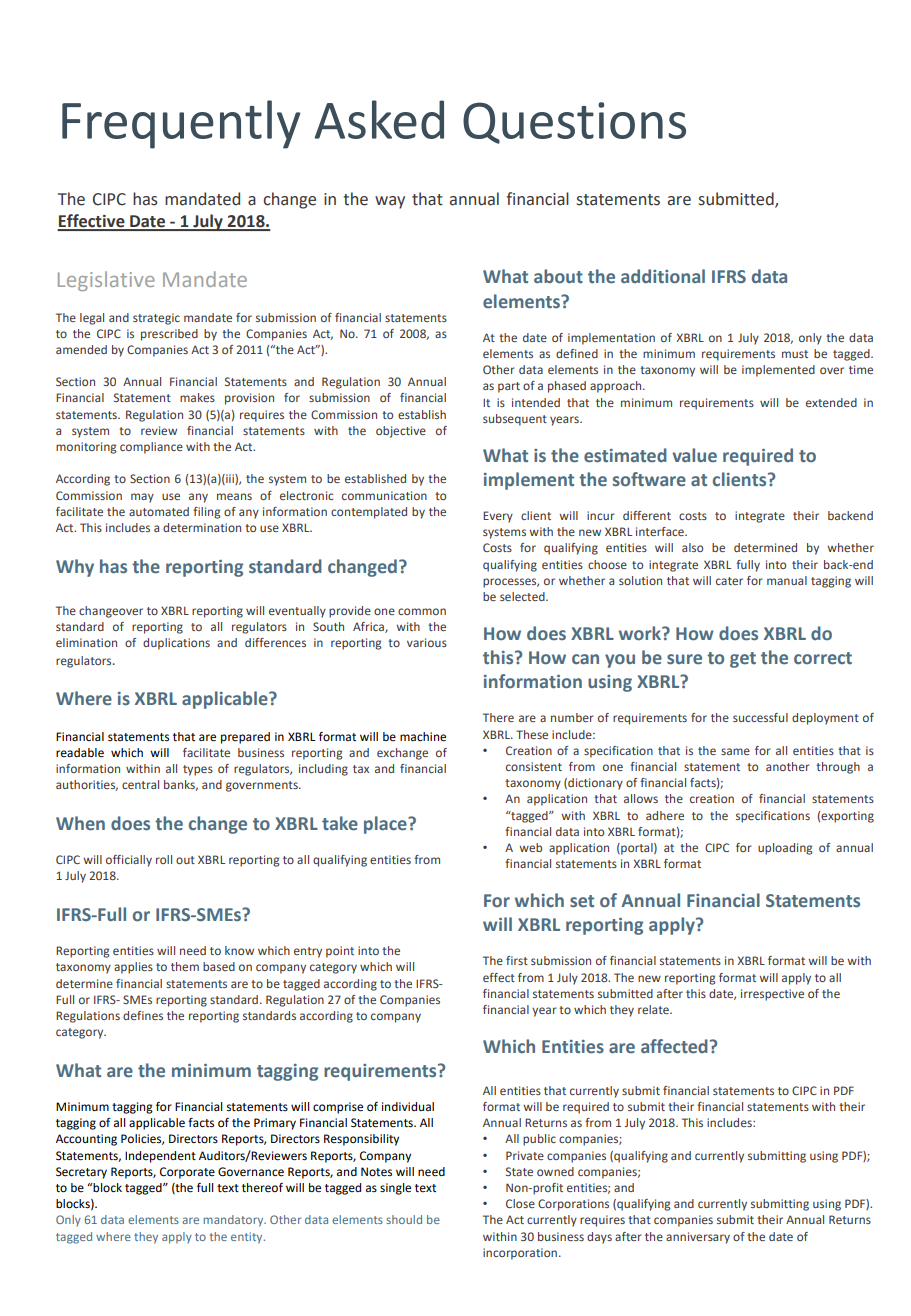 The height and width of the page is (1316, 911). I want to click on Asked, so click(379, 119).
